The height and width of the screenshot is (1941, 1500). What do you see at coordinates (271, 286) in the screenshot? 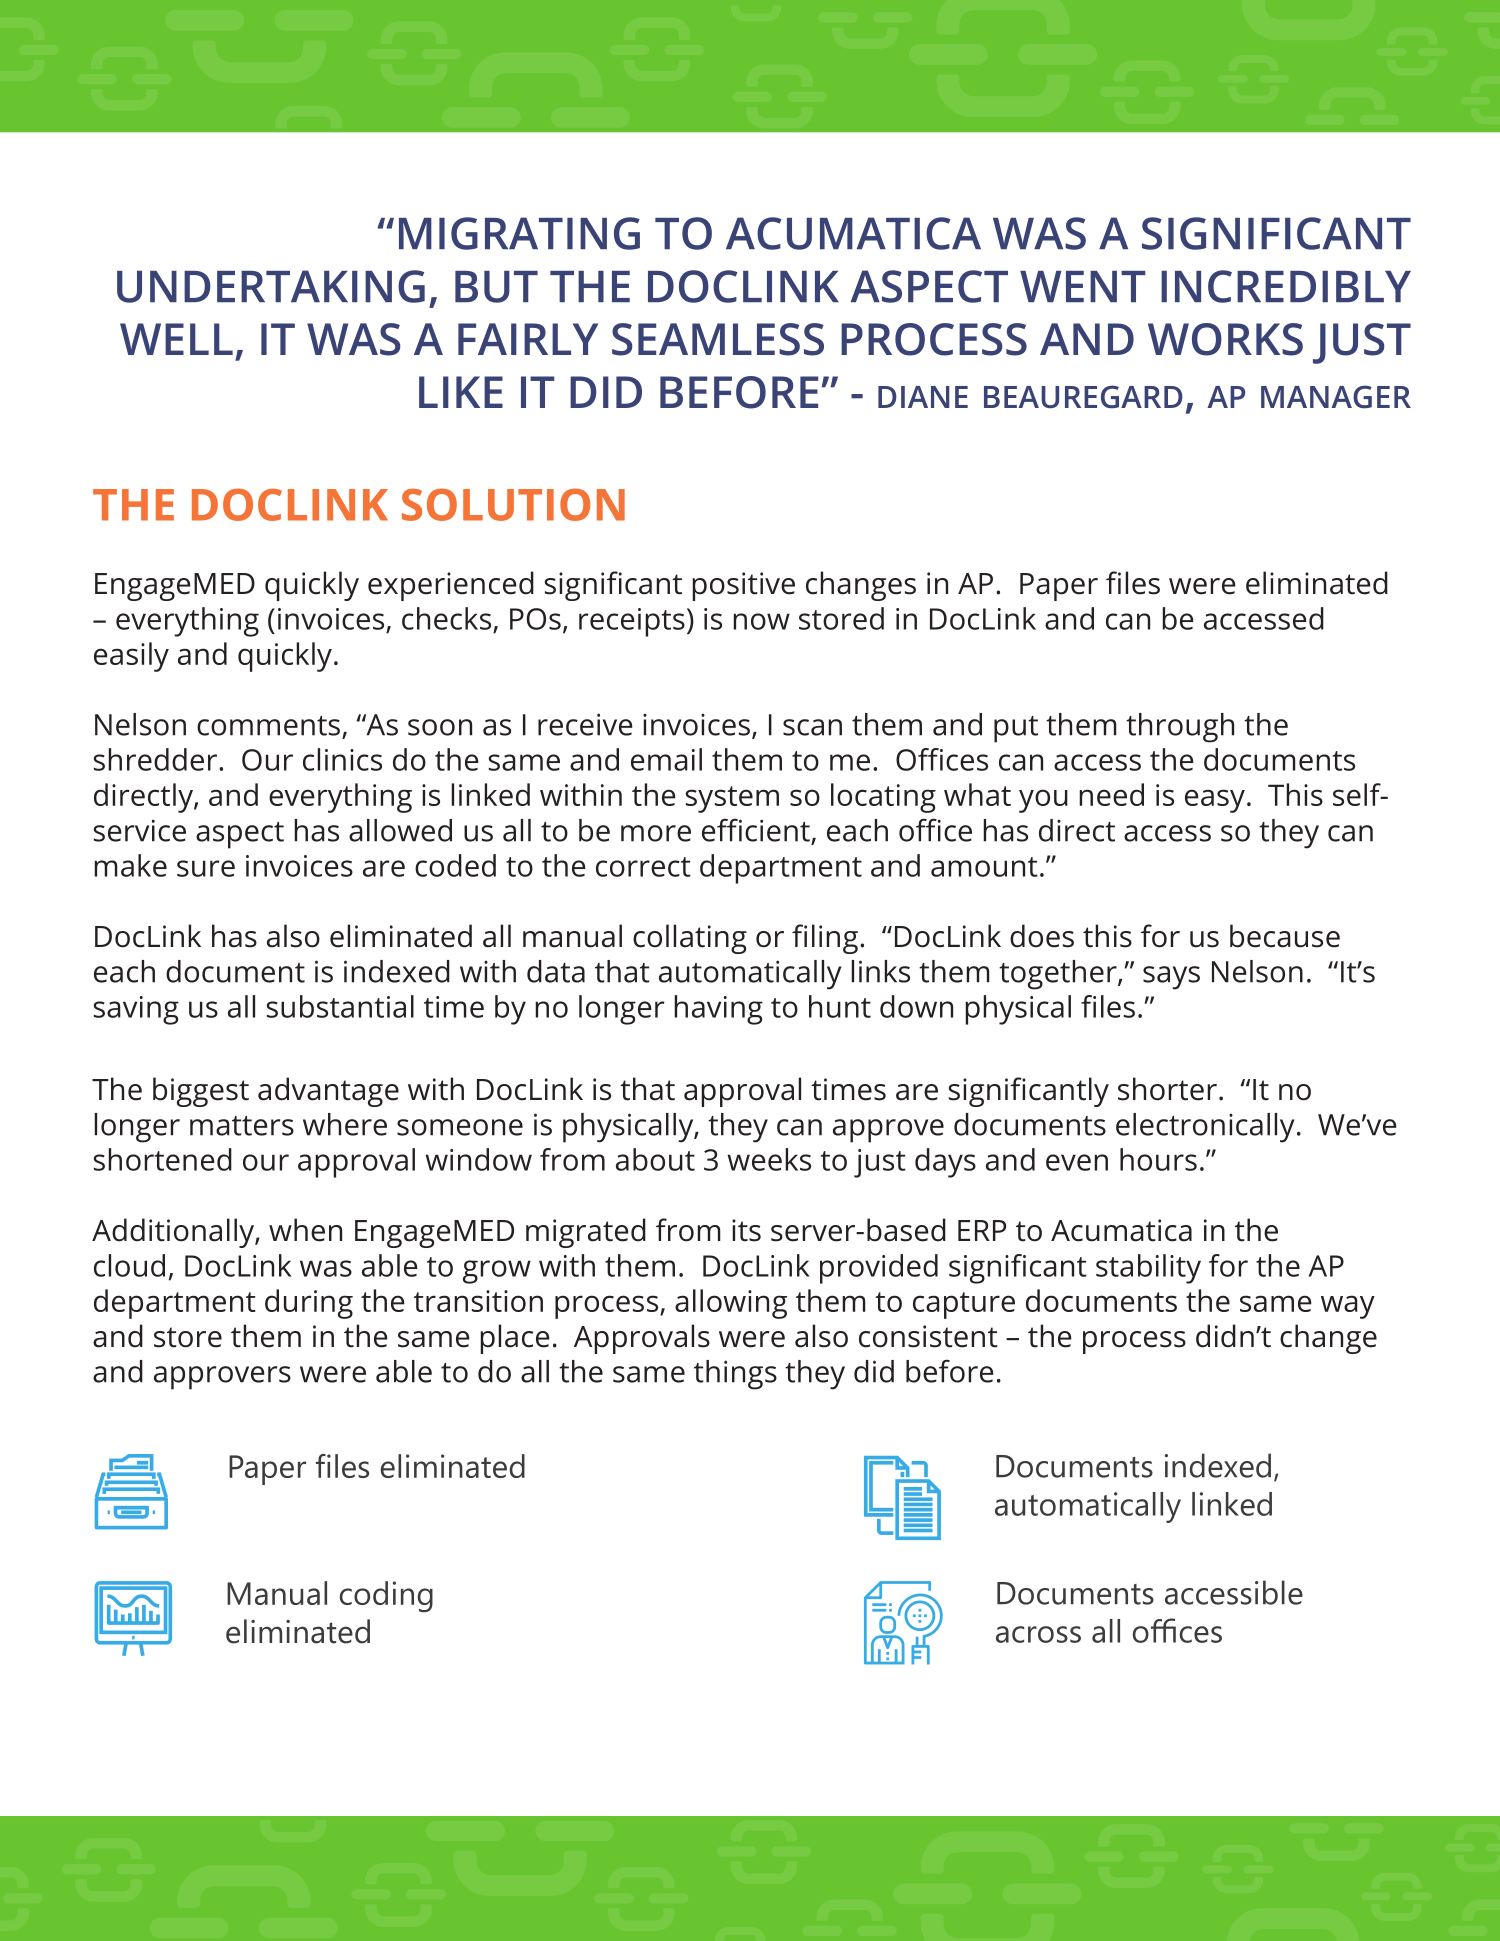
I see `UNDERTAKING` at bounding box center [271, 286].
